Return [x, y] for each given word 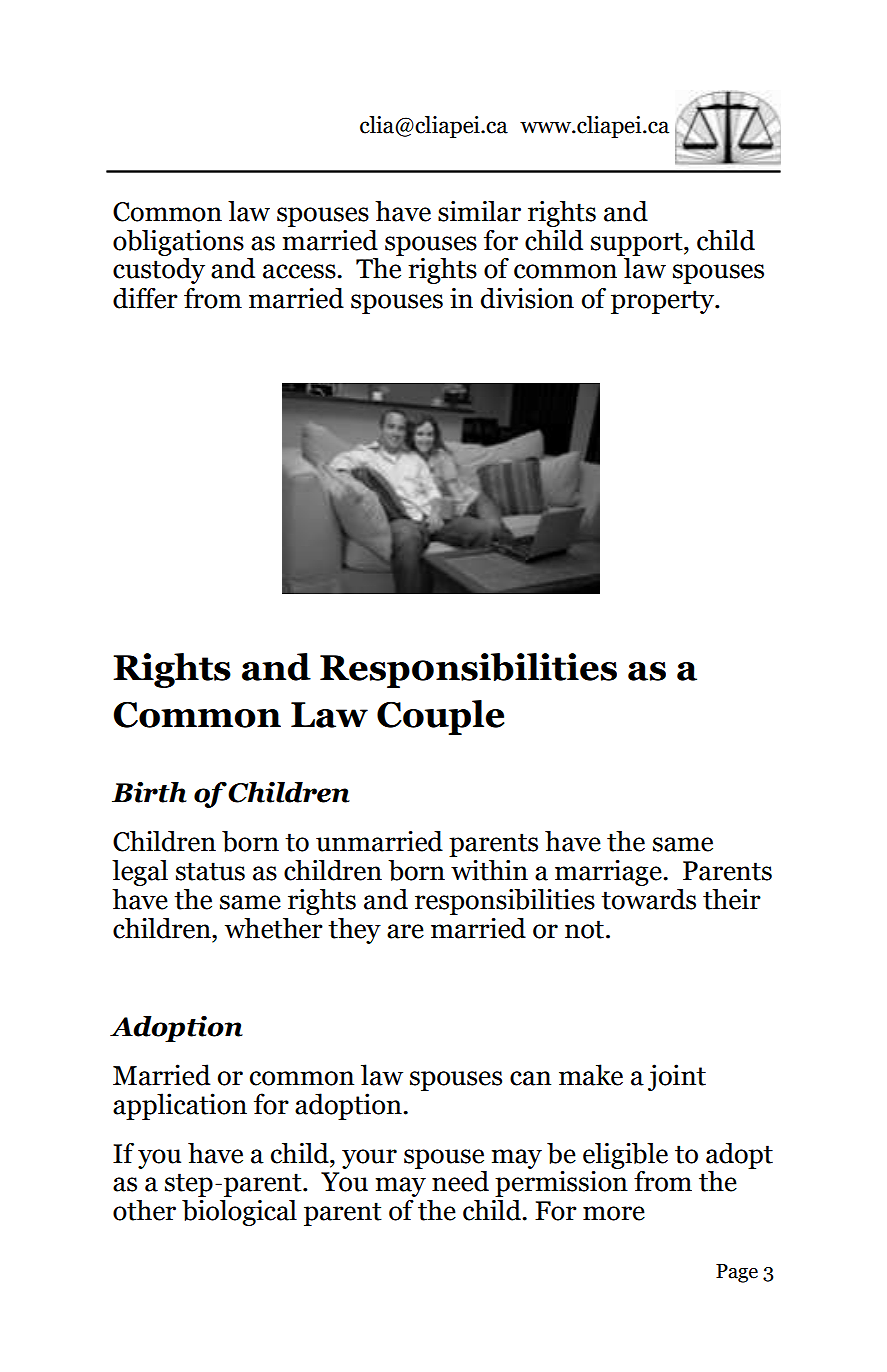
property [664, 302]
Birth [149, 792]
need [460, 1181]
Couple [440, 717]
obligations [178, 243]
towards [648, 899]
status [210, 871]
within [489, 870]
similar [479, 211]
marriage [609, 873]
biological [239, 1213]
